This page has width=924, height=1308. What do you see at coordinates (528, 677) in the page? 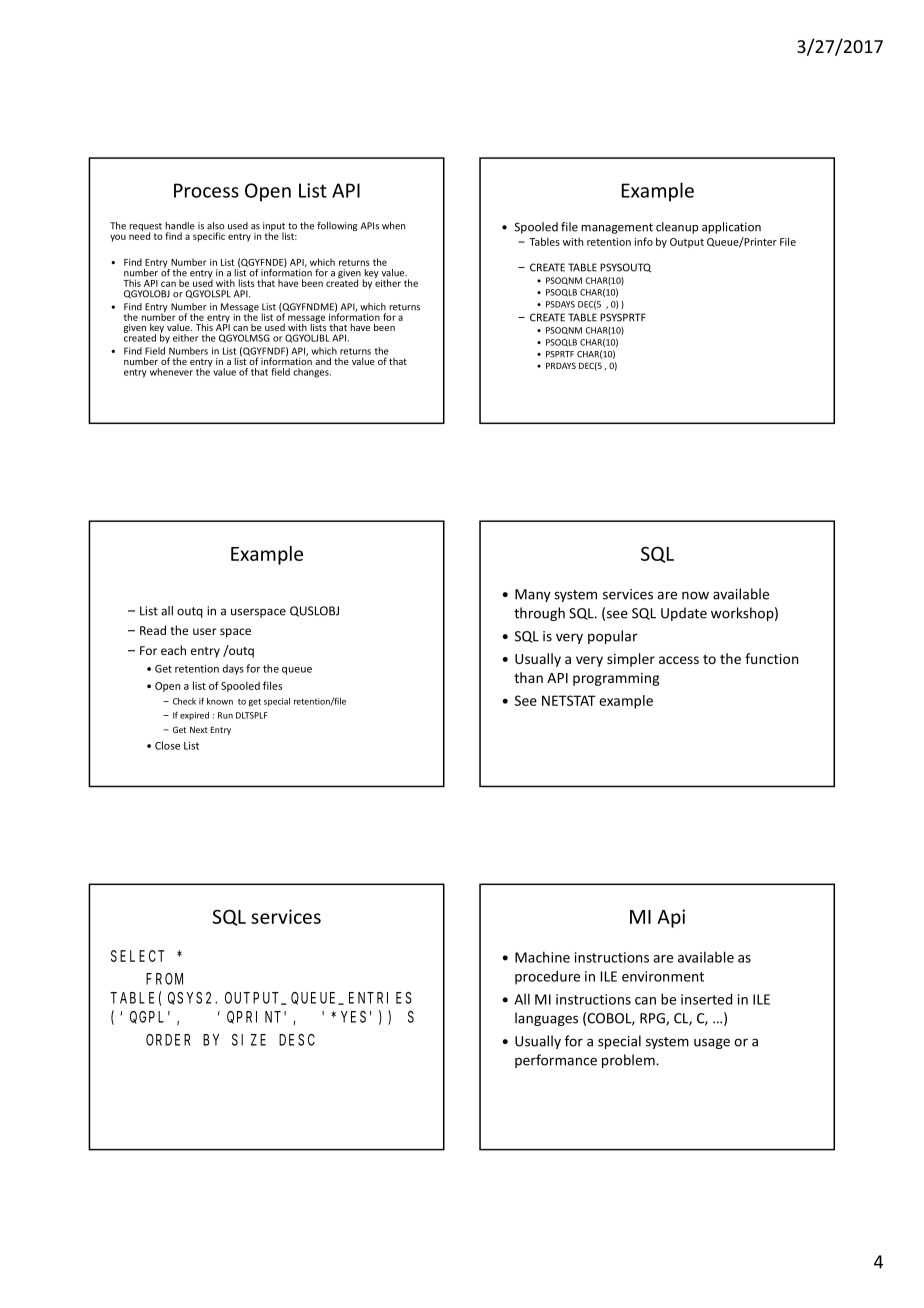
I see `than` at bounding box center [528, 677].
